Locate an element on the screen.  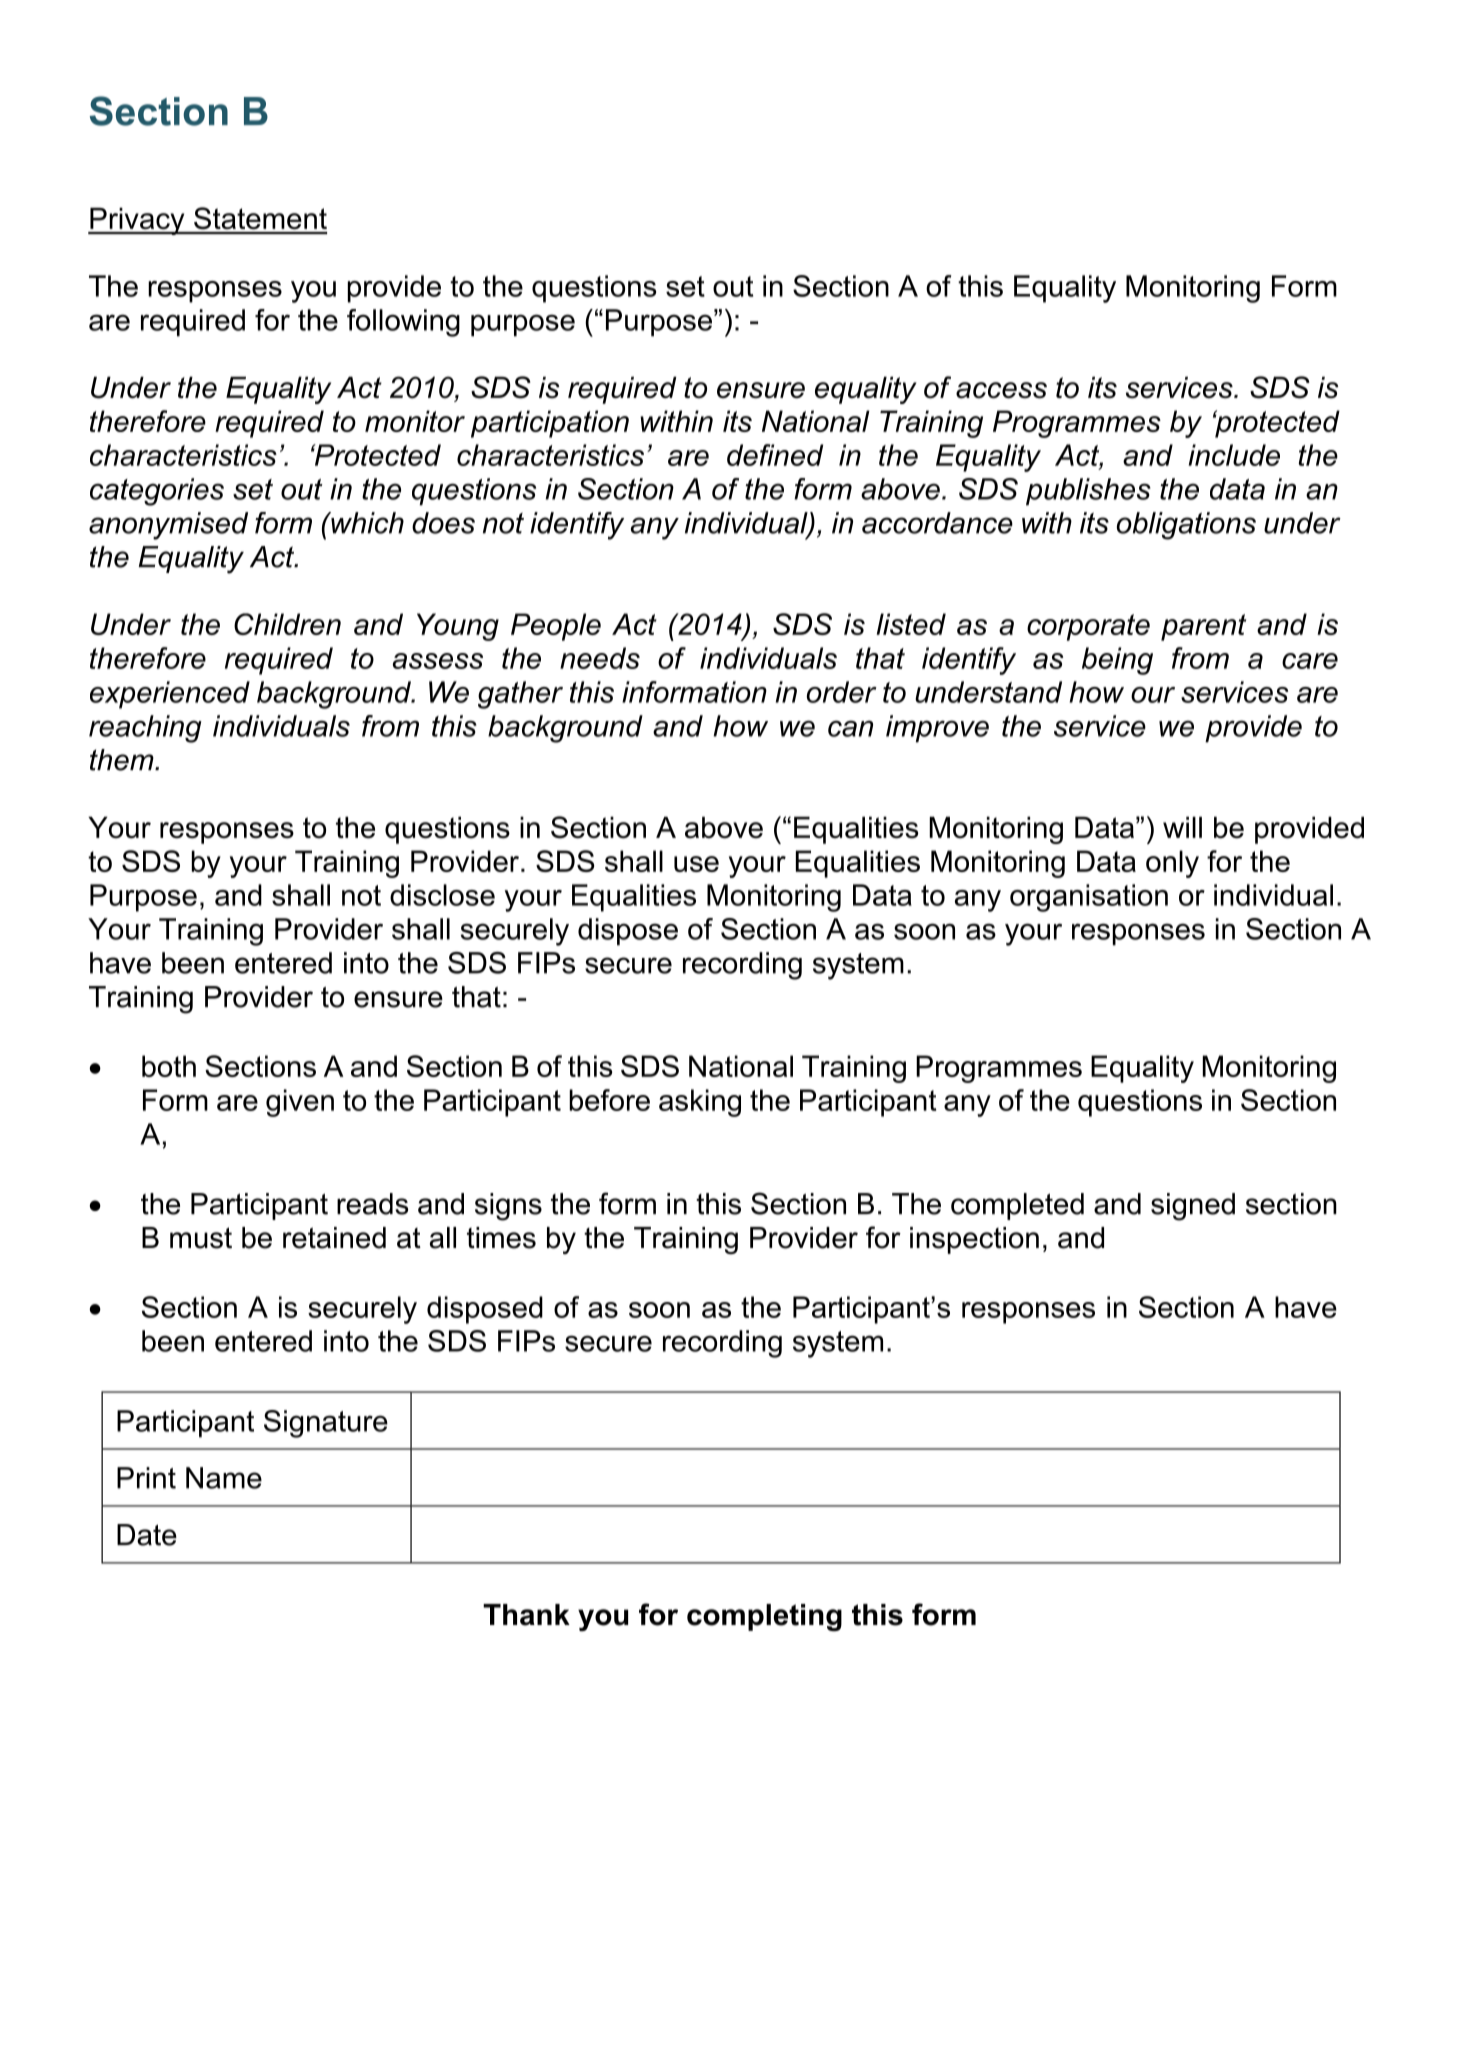
given is located at coordinates (300, 1103).
